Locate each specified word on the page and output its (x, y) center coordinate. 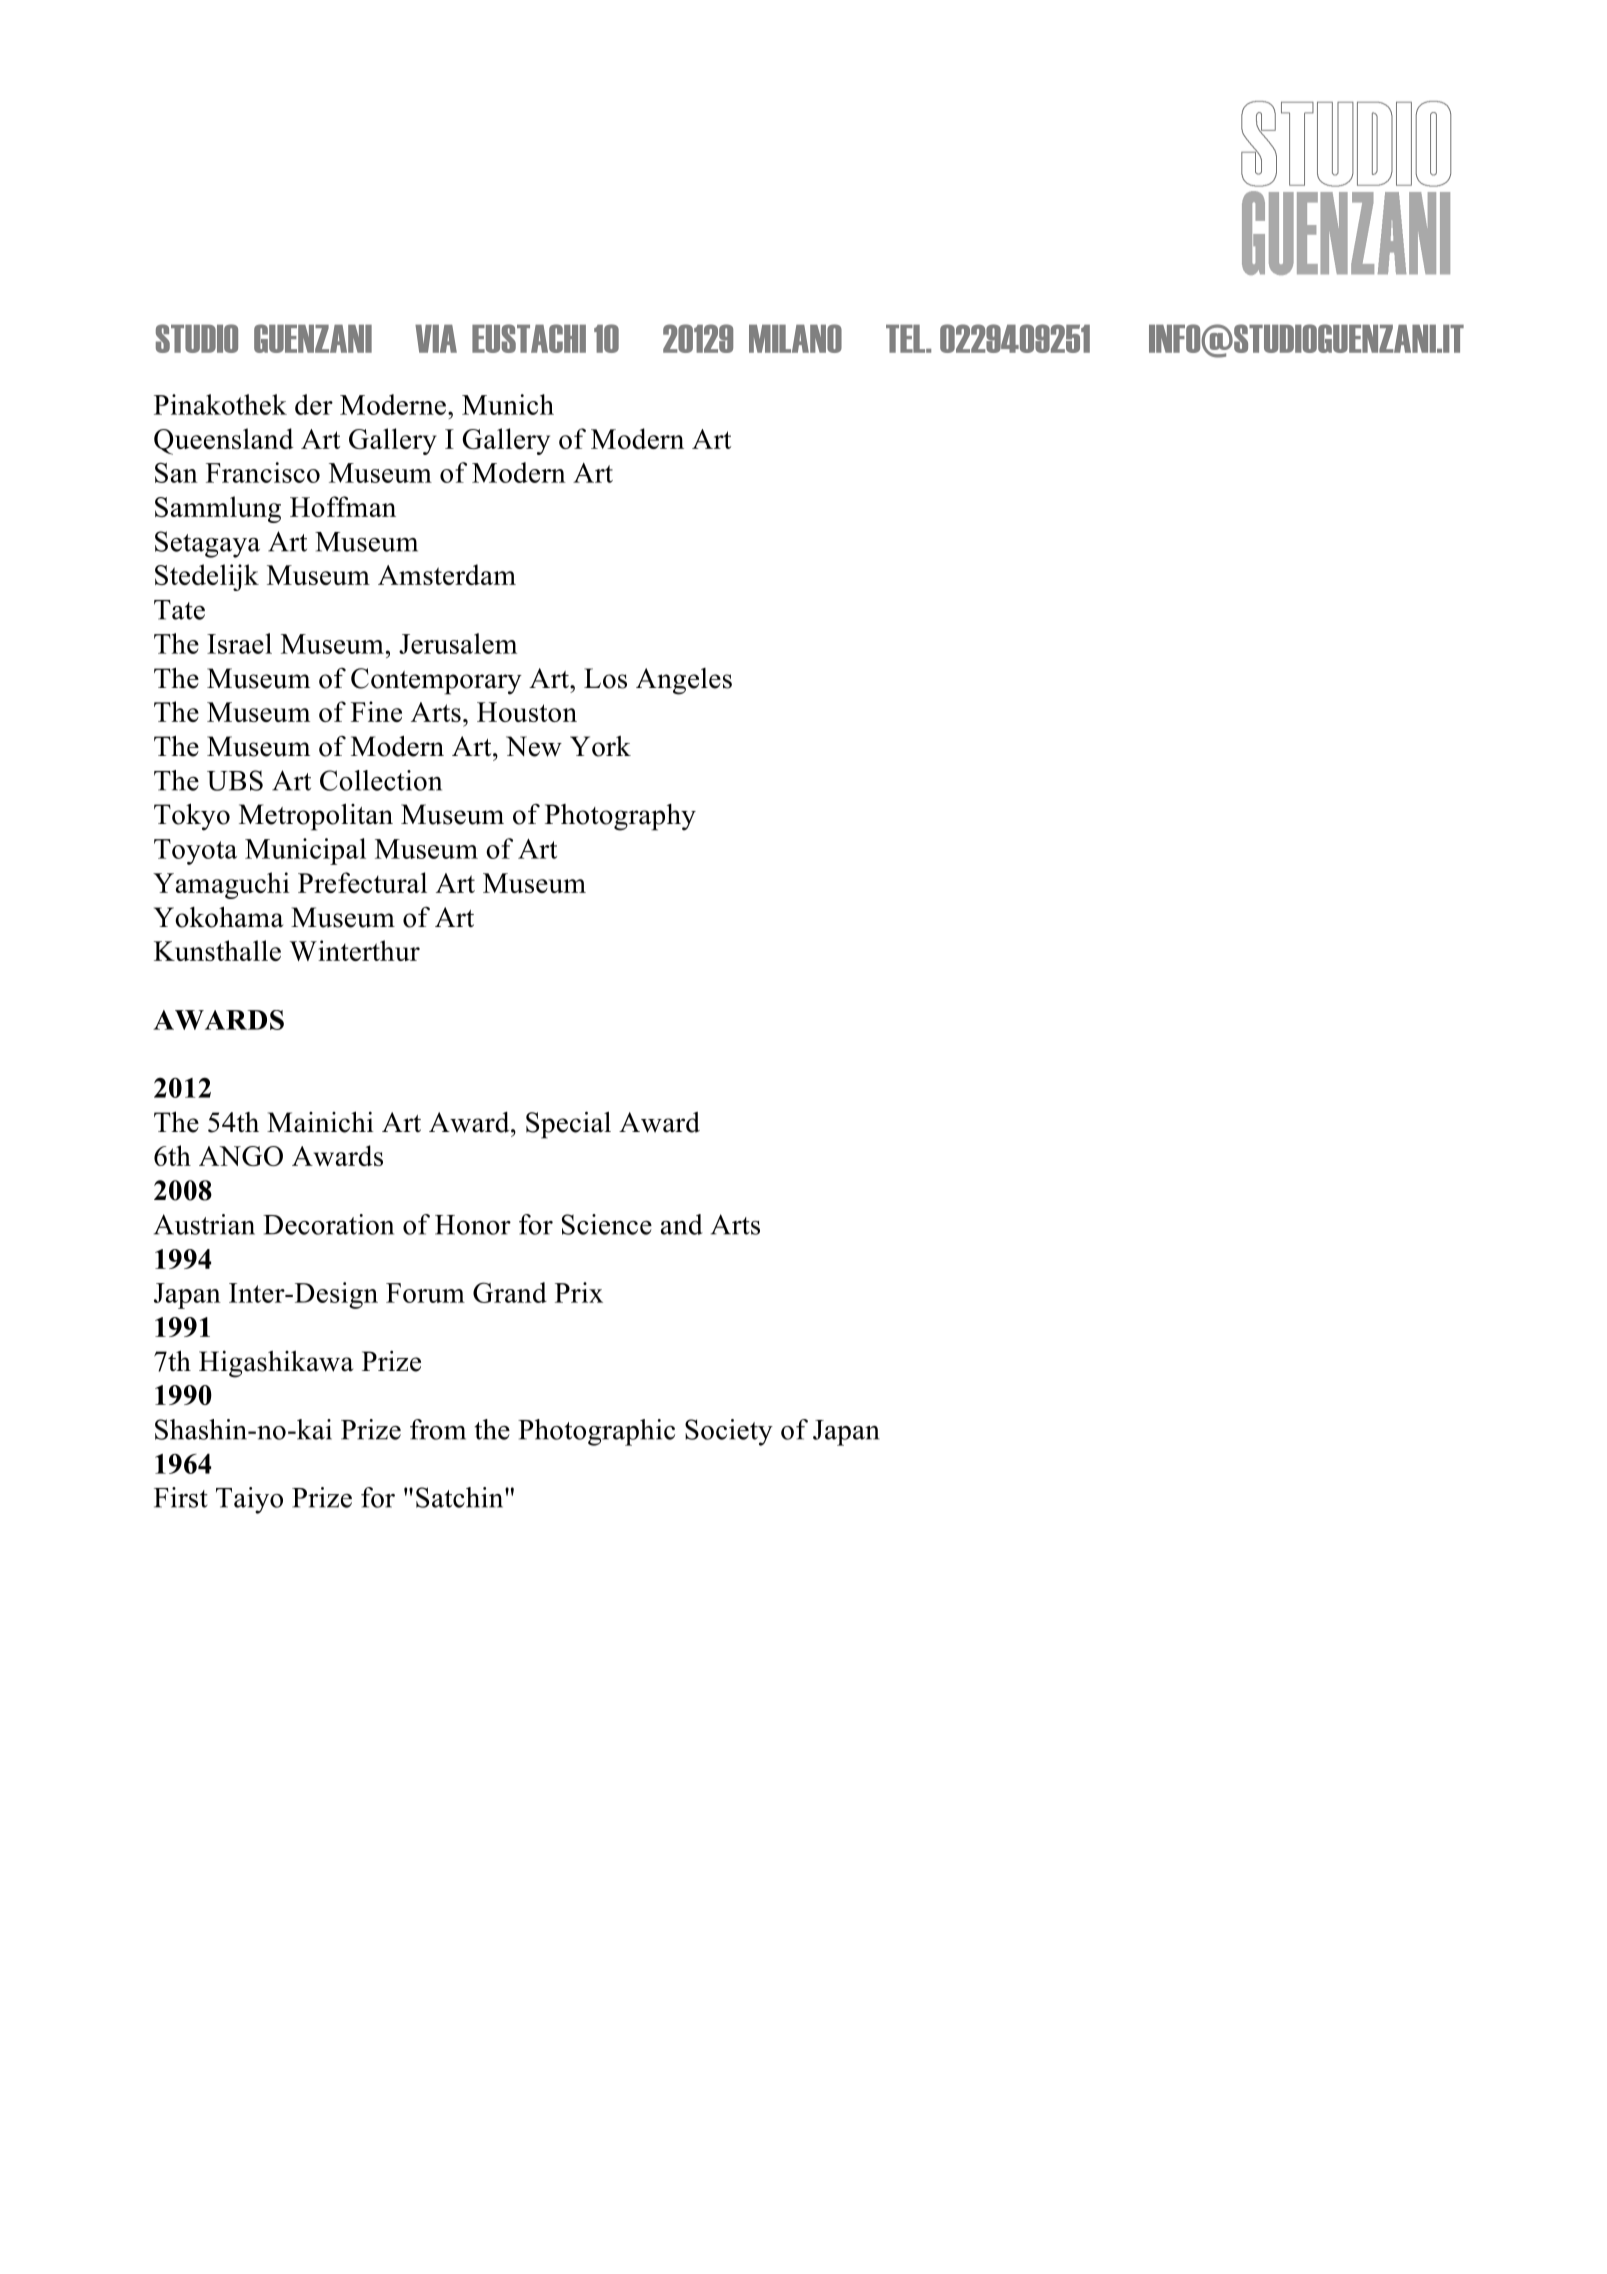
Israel (239, 643)
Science (607, 1224)
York (600, 746)
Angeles (684, 681)
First (181, 1497)
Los (605, 678)
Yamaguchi (221, 885)
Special (568, 1125)
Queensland (224, 441)
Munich (508, 404)
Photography (620, 817)
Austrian (204, 1224)
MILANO (795, 338)
